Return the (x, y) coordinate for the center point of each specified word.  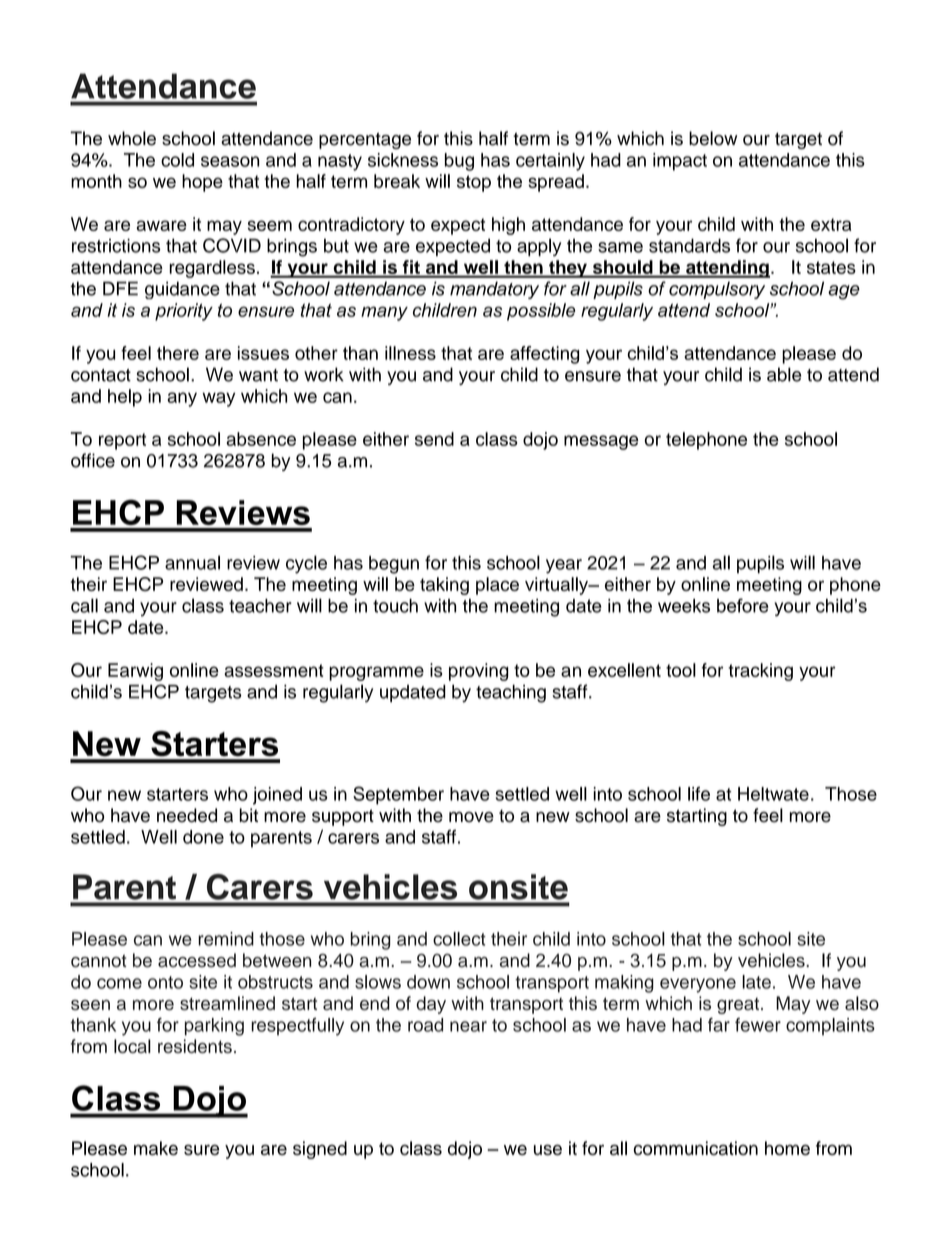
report (122, 441)
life (699, 794)
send (434, 439)
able (784, 374)
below (713, 138)
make (156, 1148)
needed (187, 815)
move (471, 817)
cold (177, 160)
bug (459, 162)
